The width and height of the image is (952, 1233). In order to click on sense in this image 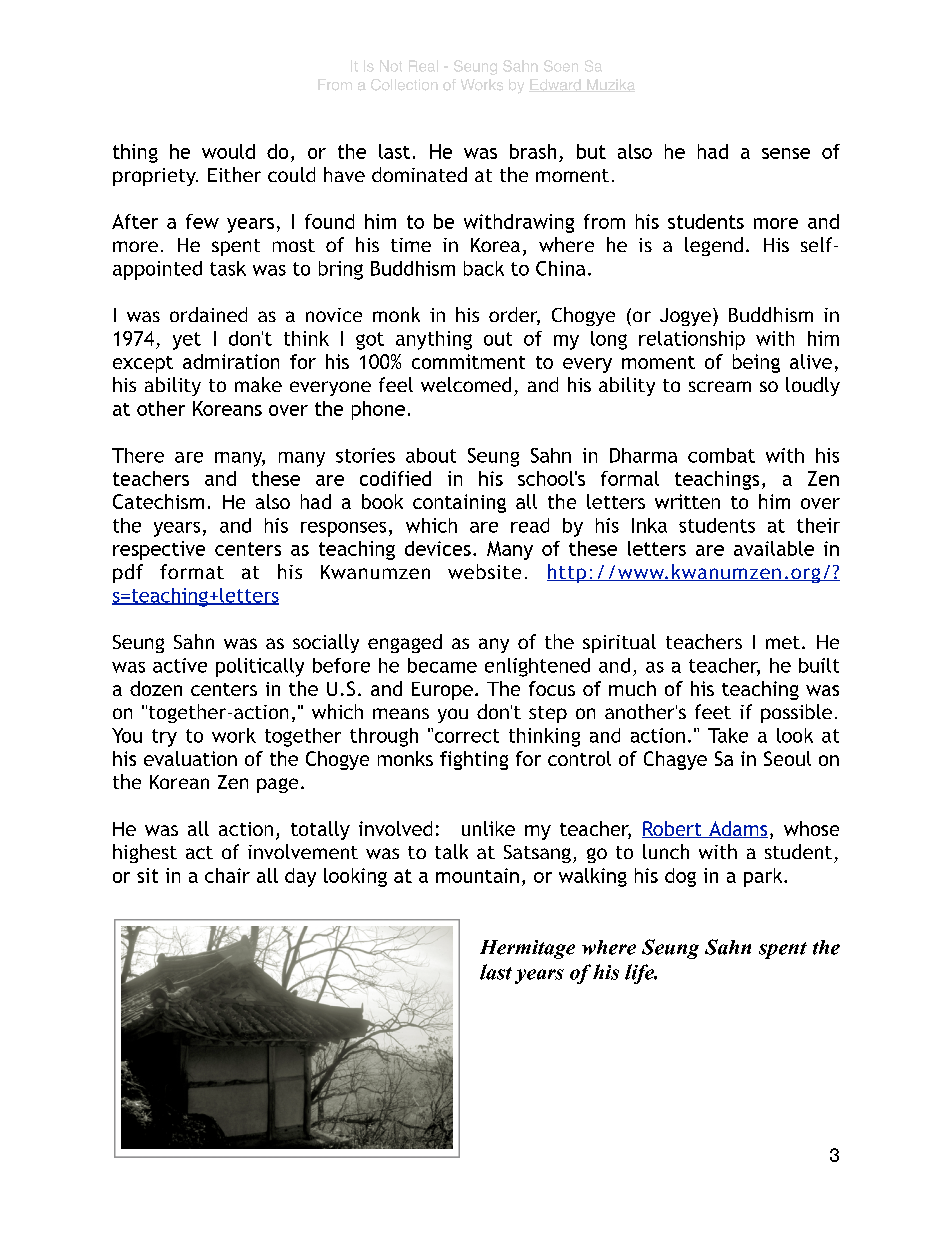, I will do `click(786, 153)`.
